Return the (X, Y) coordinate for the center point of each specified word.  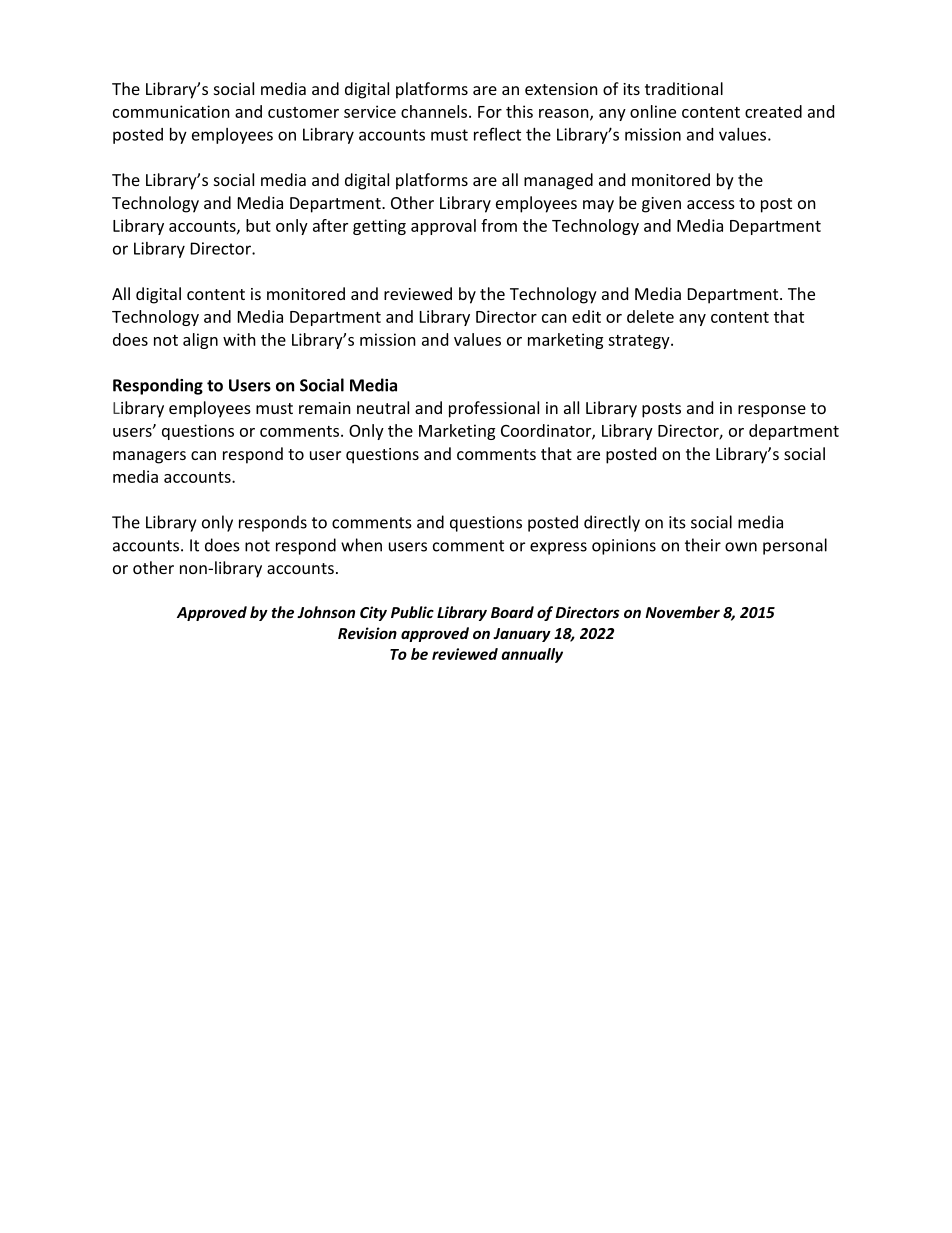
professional (494, 409)
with (239, 339)
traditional (684, 88)
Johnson (326, 612)
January (522, 635)
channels (435, 111)
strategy (640, 342)
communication (171, 111)
